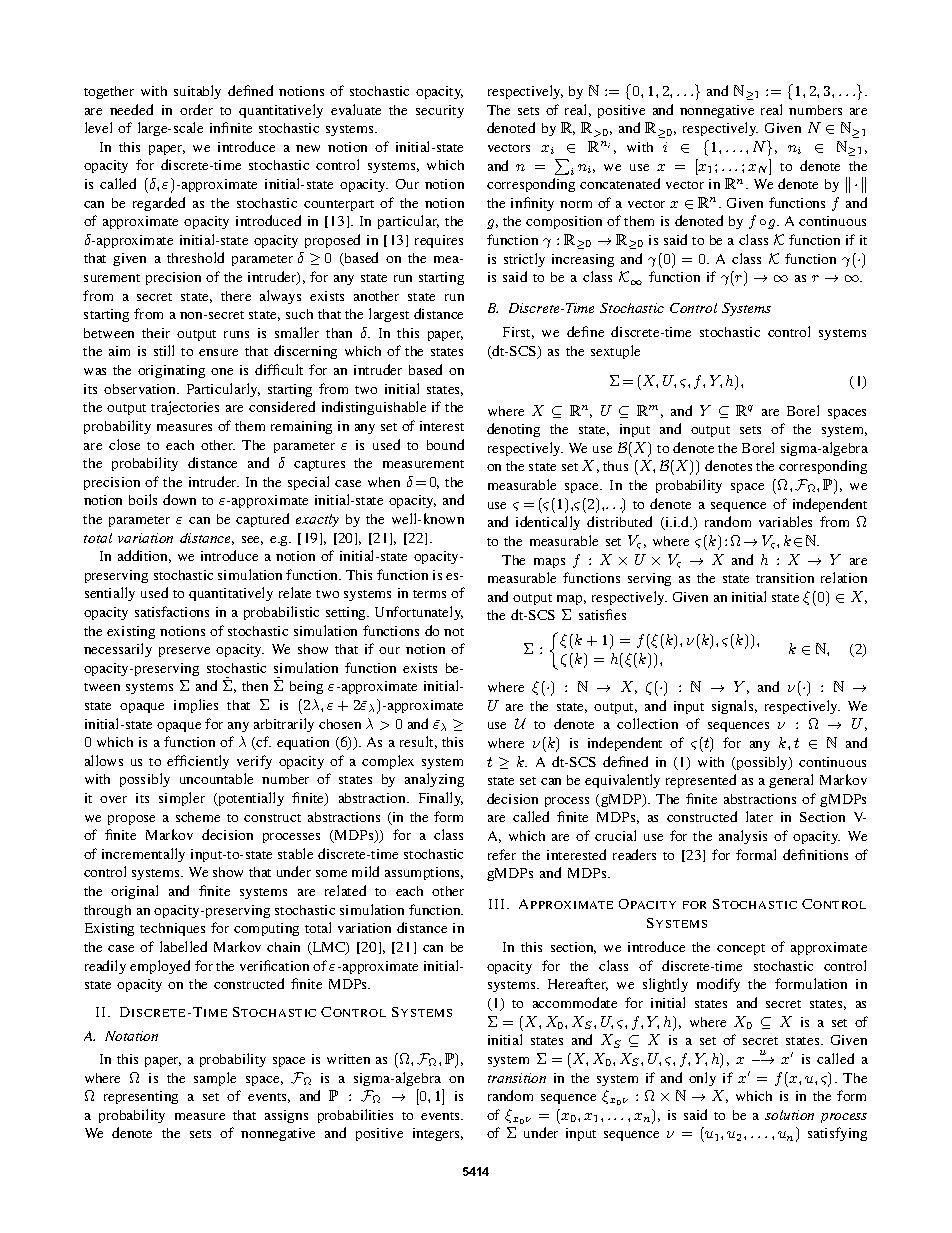 The image size is (952, 1233). What do you see at coordinates (844, 577) in the document?
I see `relation` at bounding box center [844, 577].
